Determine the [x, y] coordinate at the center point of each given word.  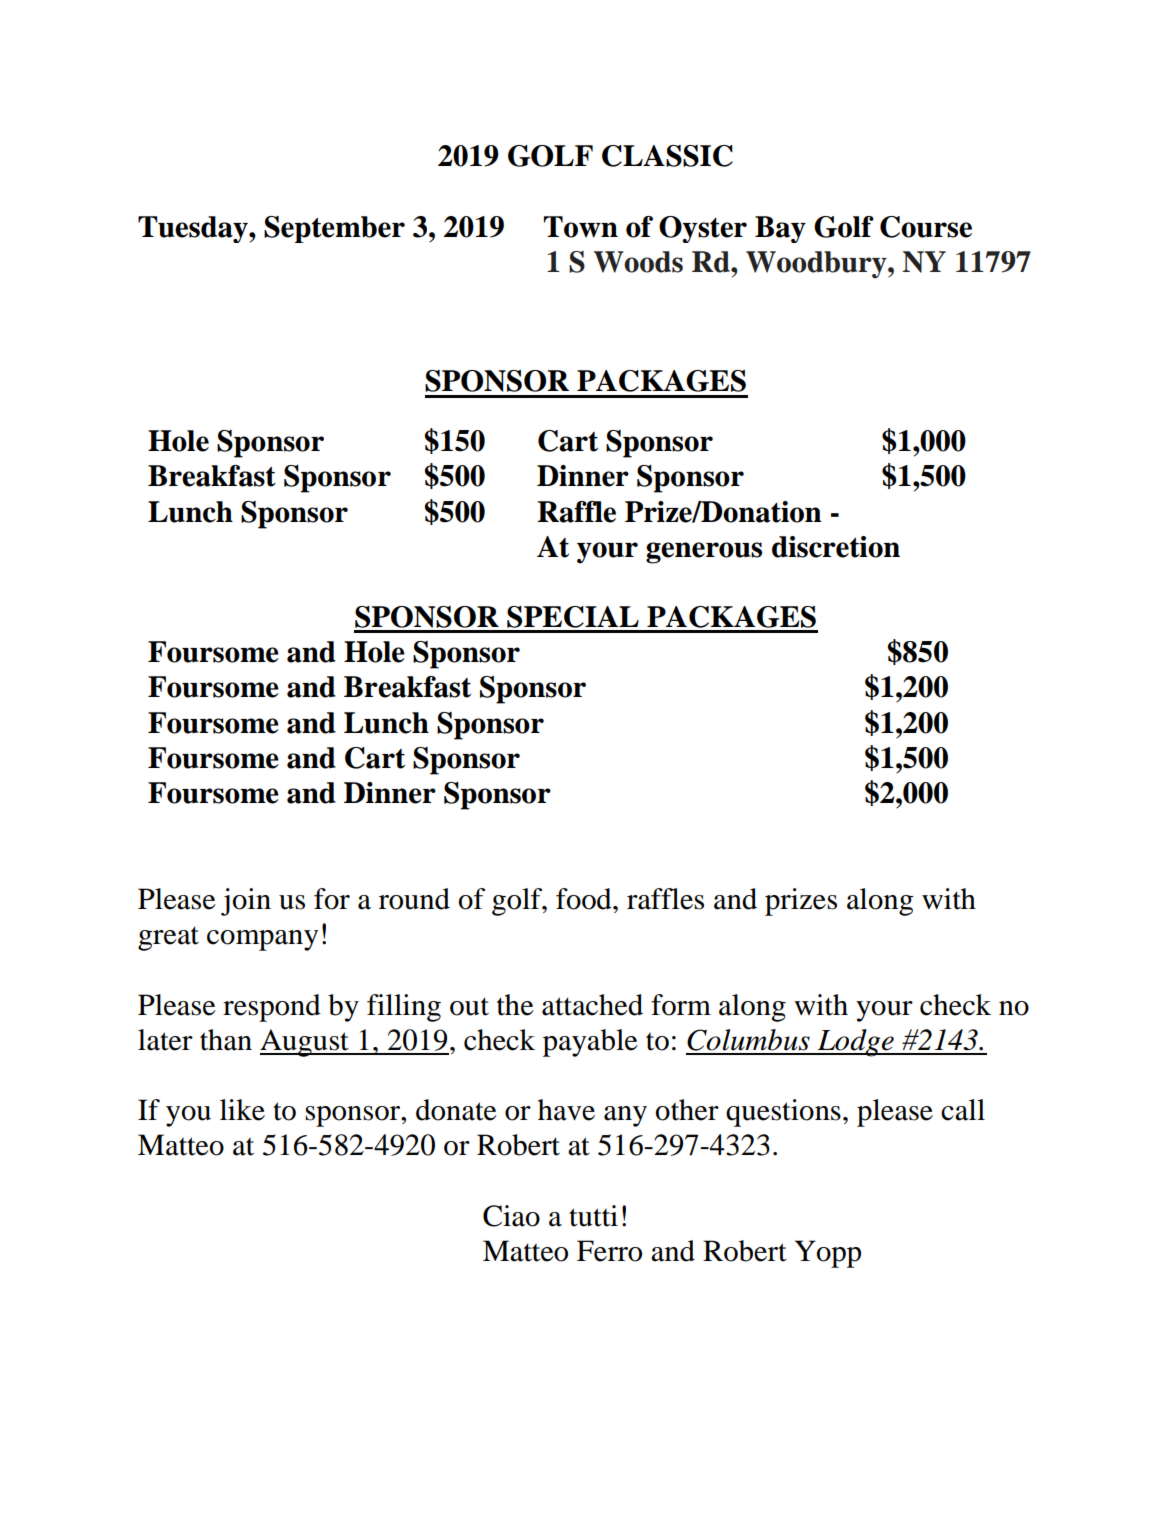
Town [581, 227]
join [246, 902]
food [585, 899]
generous [704, 553]
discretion [836, 547]
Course [926, 227]
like [242, 1110]
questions [783, 1113]
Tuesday [194, 229]
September [334, 229]
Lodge [855, 1043]
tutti [593, 1216]
